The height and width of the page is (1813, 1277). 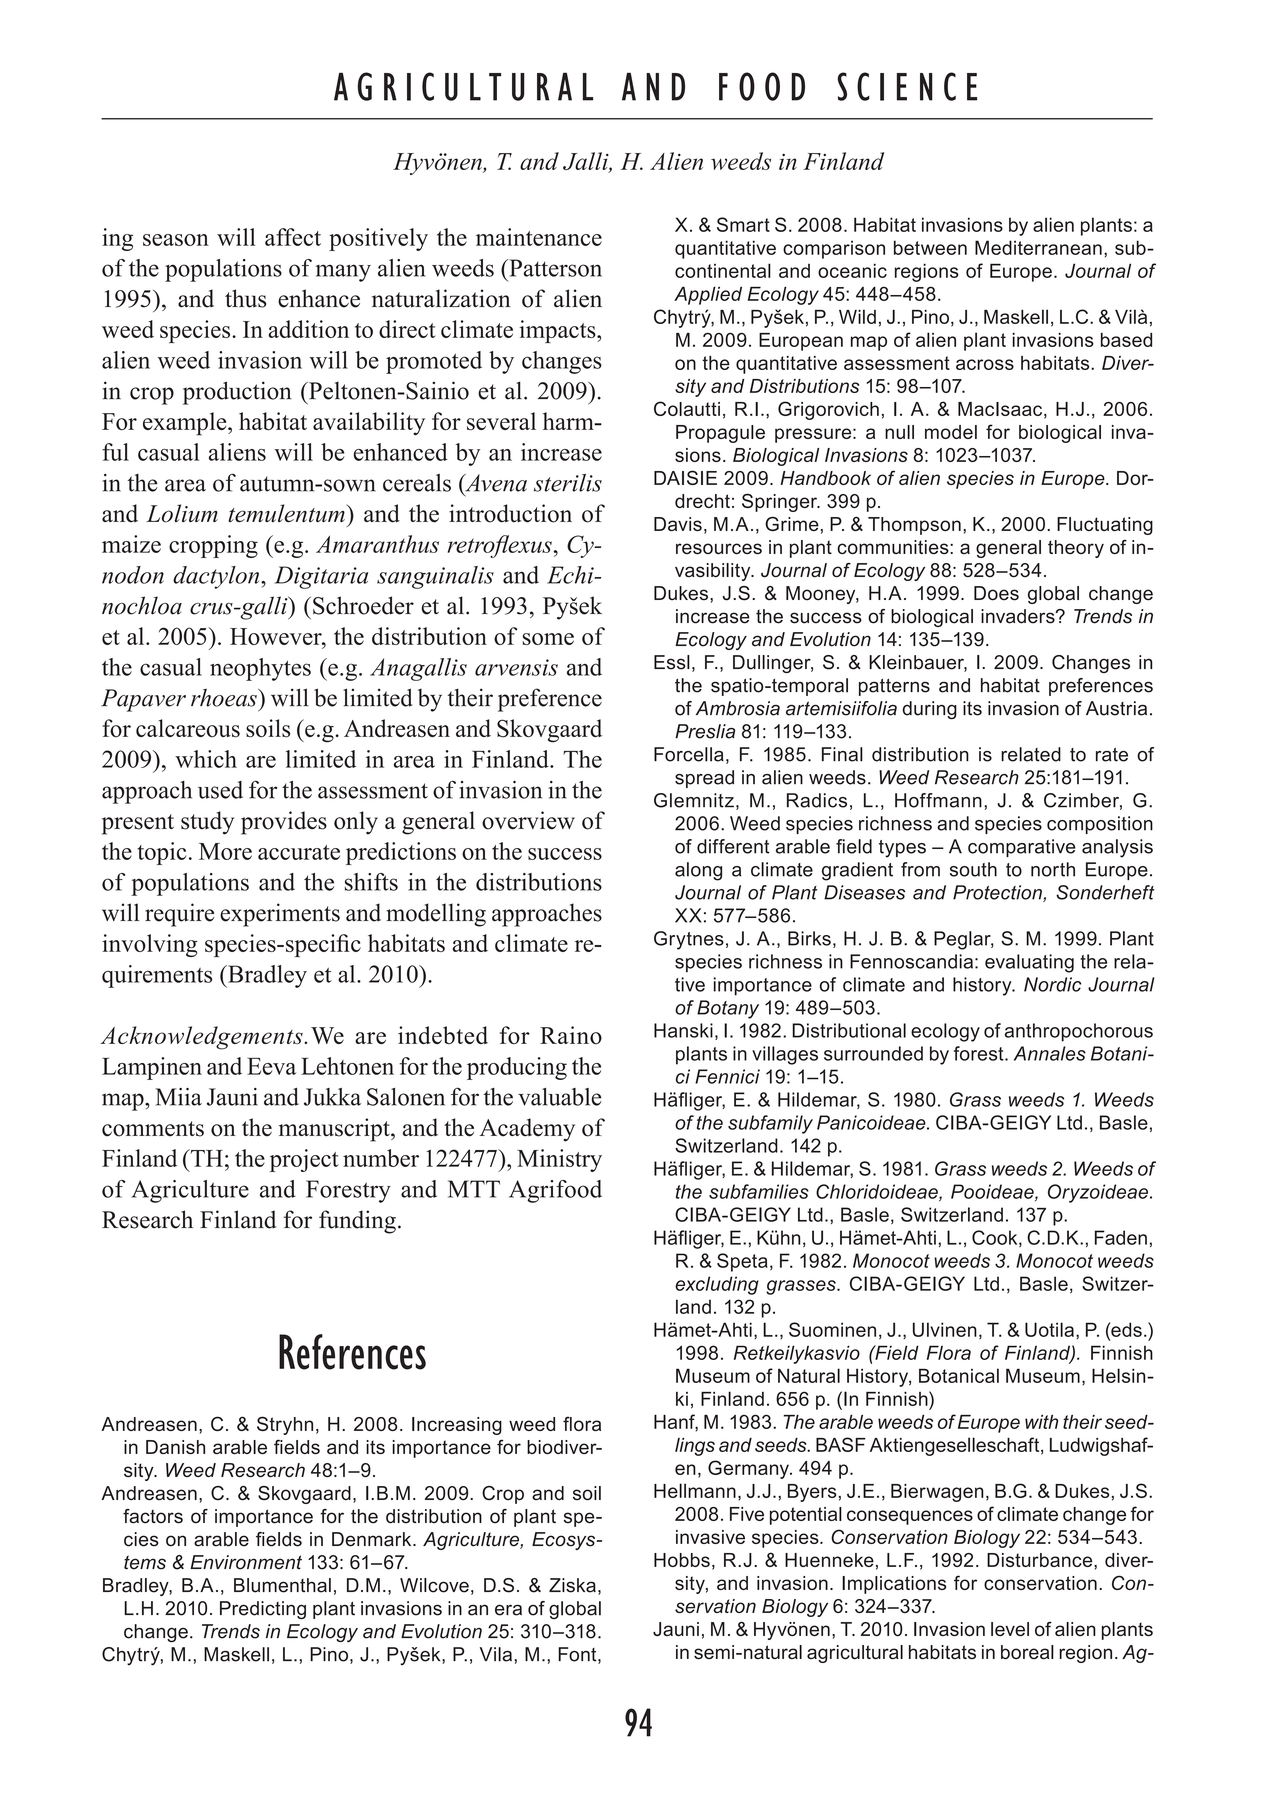 What do you see at coordinates (293, 237) in the page?
I see `affect` at bounding box center [293, 237].
